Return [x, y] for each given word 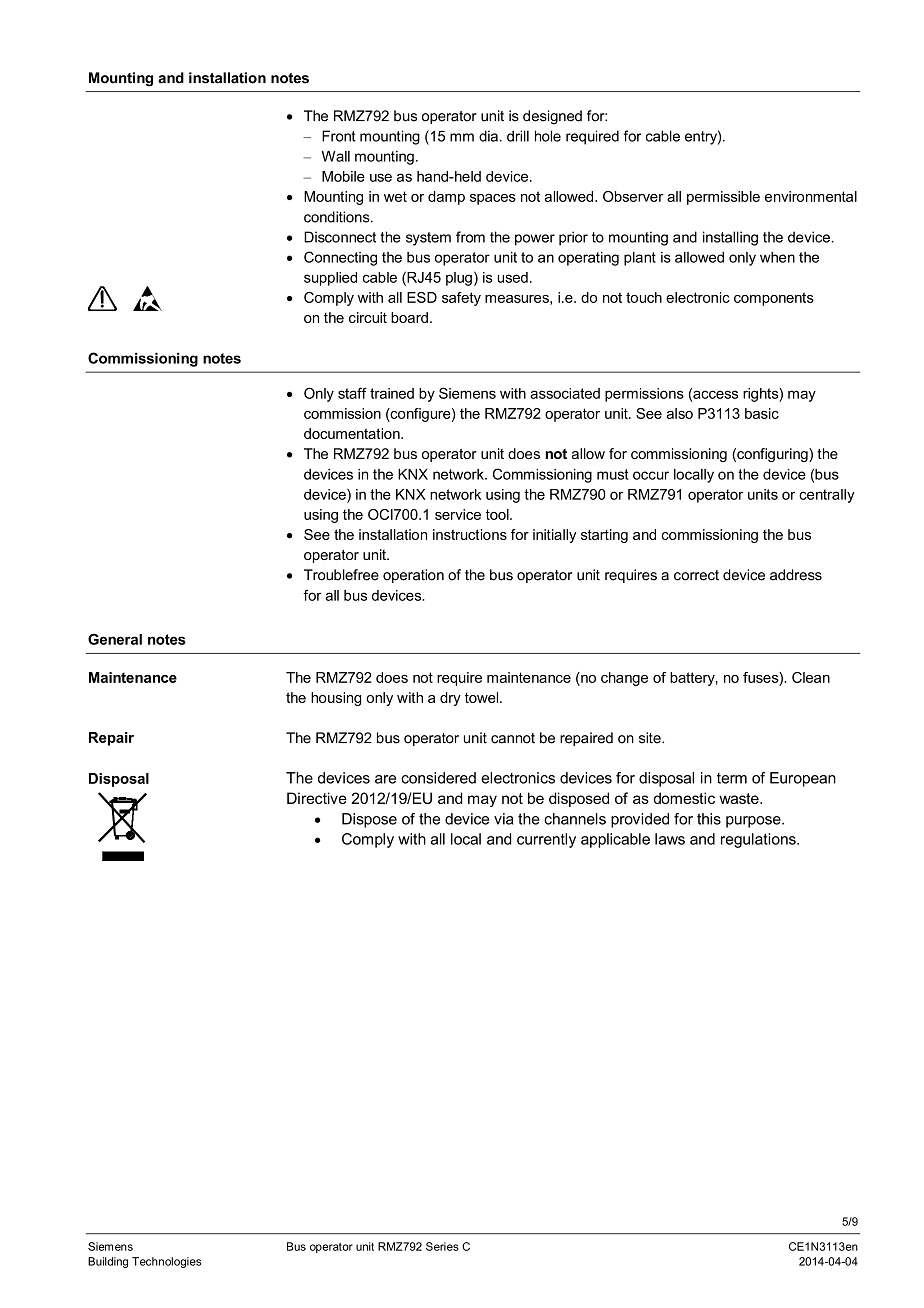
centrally [827, 496]
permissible [723, 198]
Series [442, 1246]
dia [488, 136]
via [504, 819]
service [458, 514]
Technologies [166, 1262]
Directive [317, 798]
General [115, 639]
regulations [759, 840]
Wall [336, 156]
